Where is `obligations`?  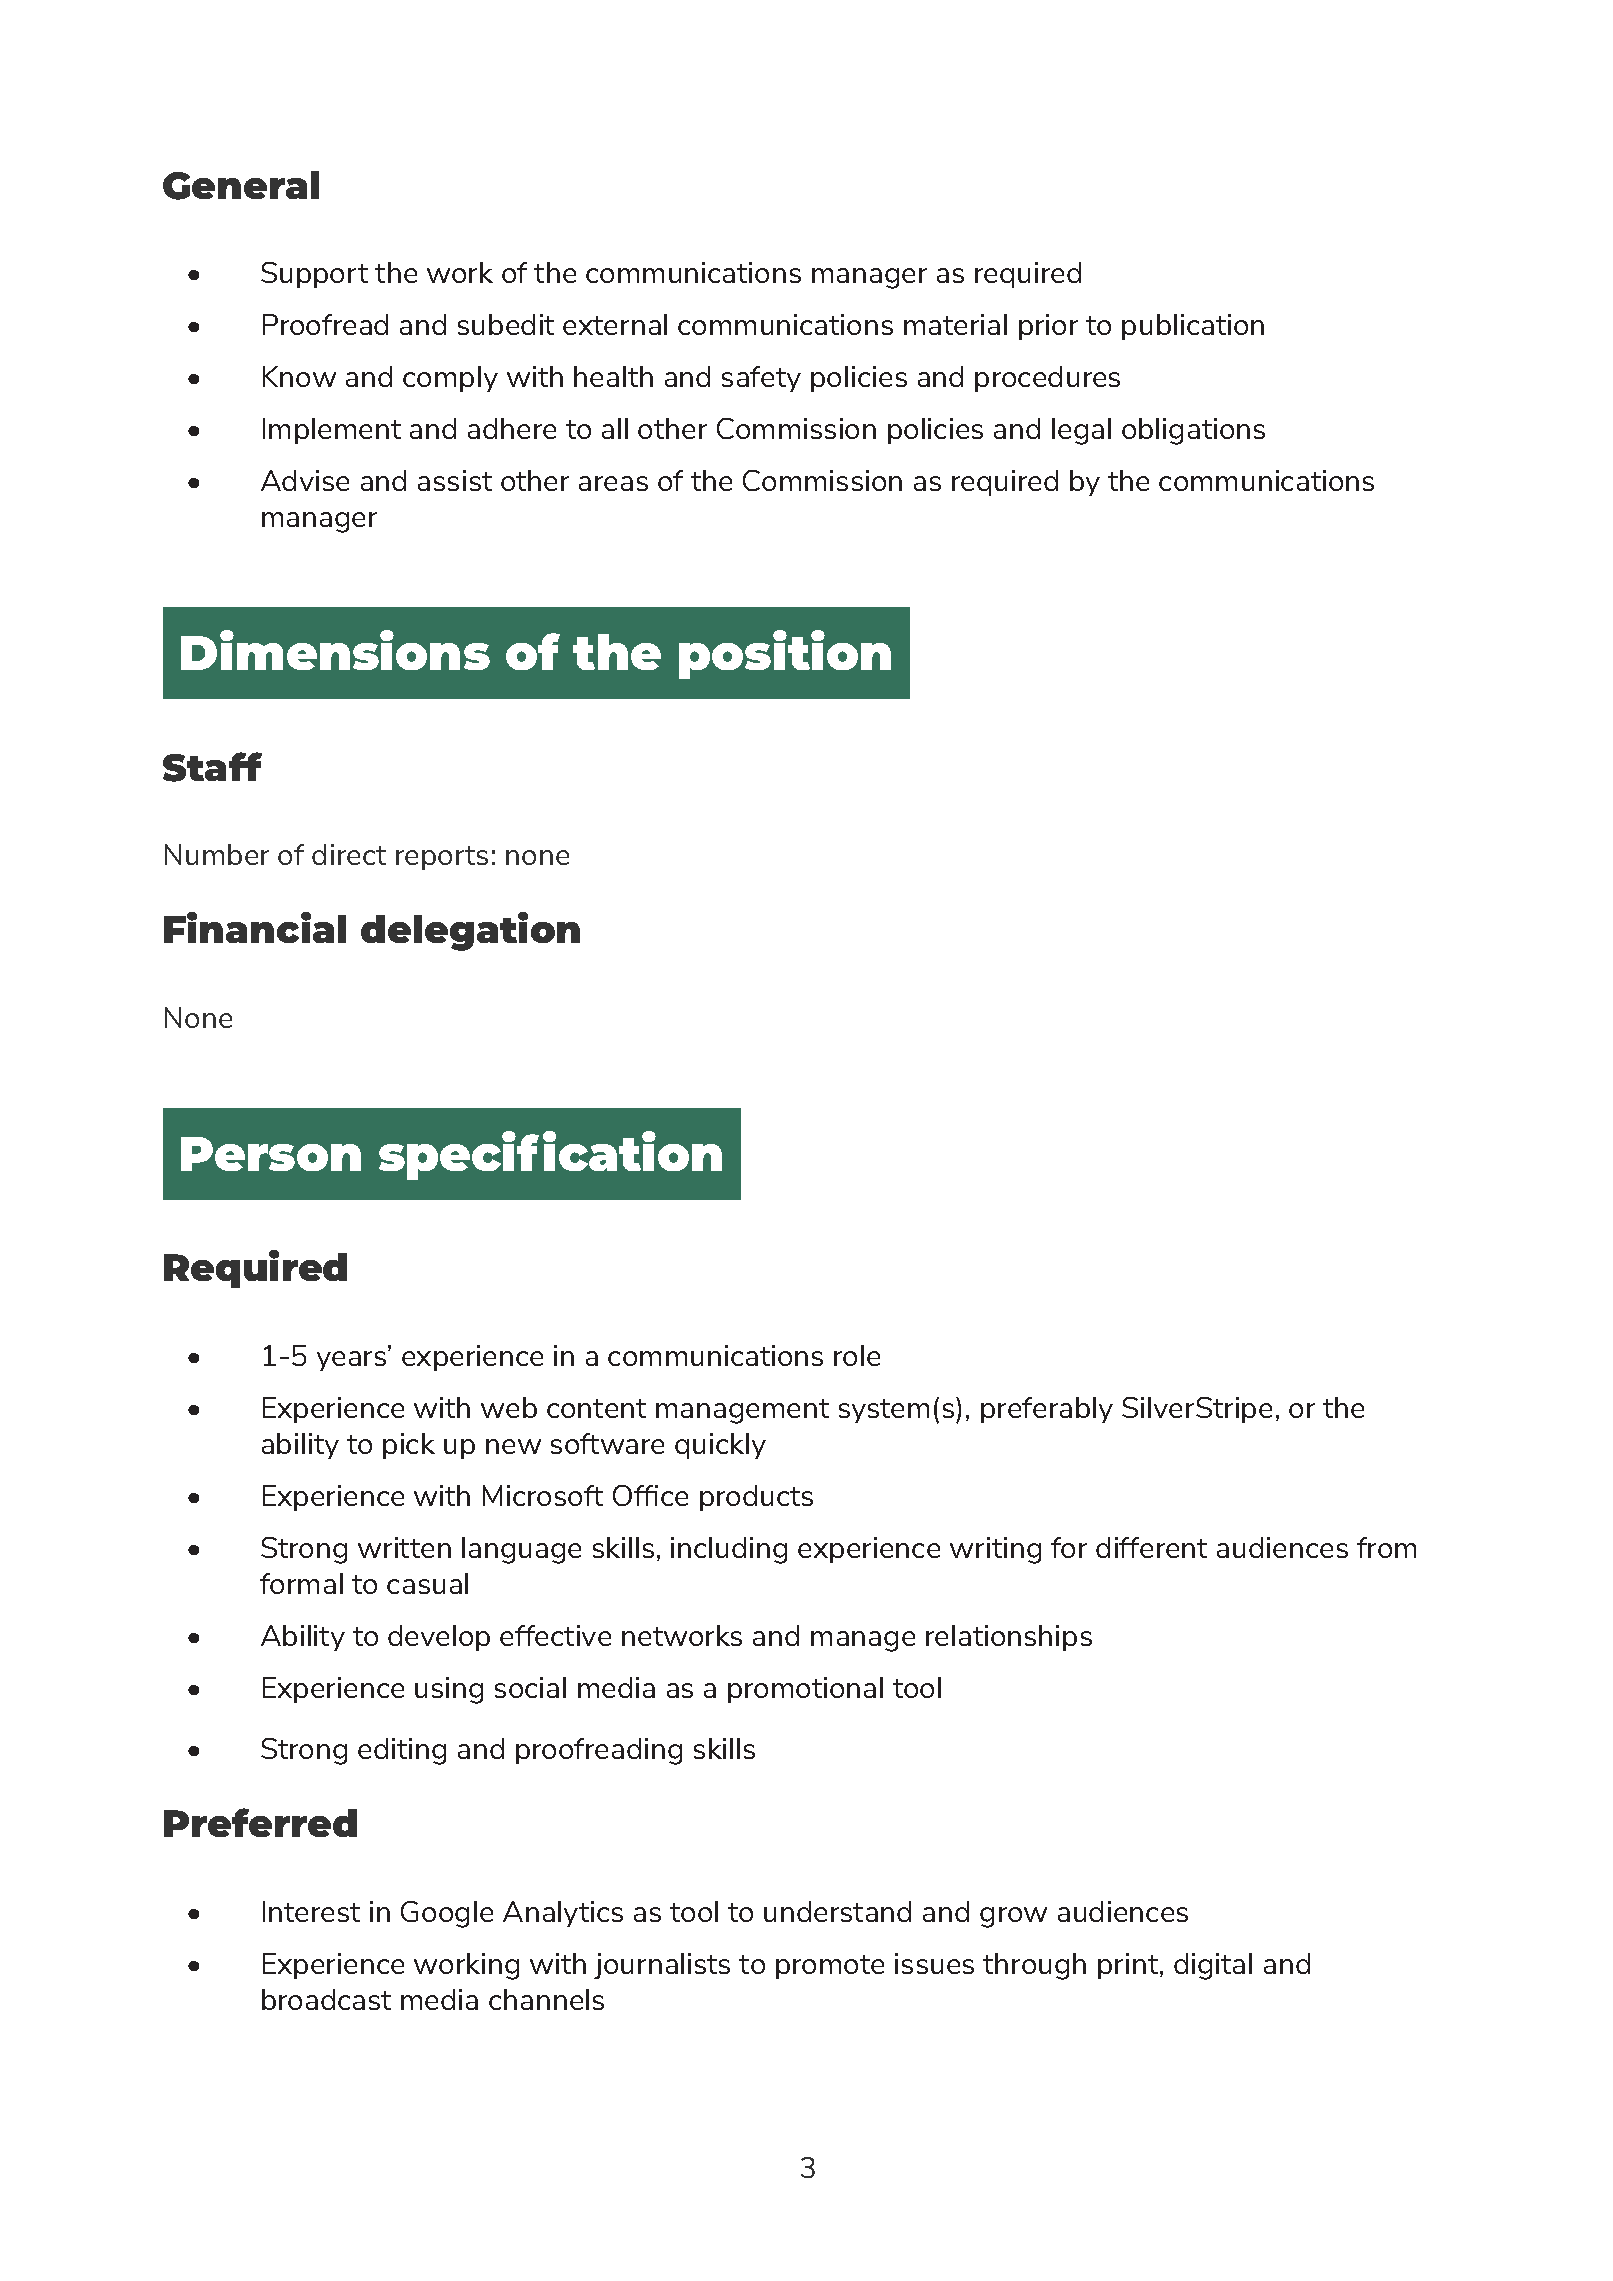 obligations is located at coordinates (1193, 431).
